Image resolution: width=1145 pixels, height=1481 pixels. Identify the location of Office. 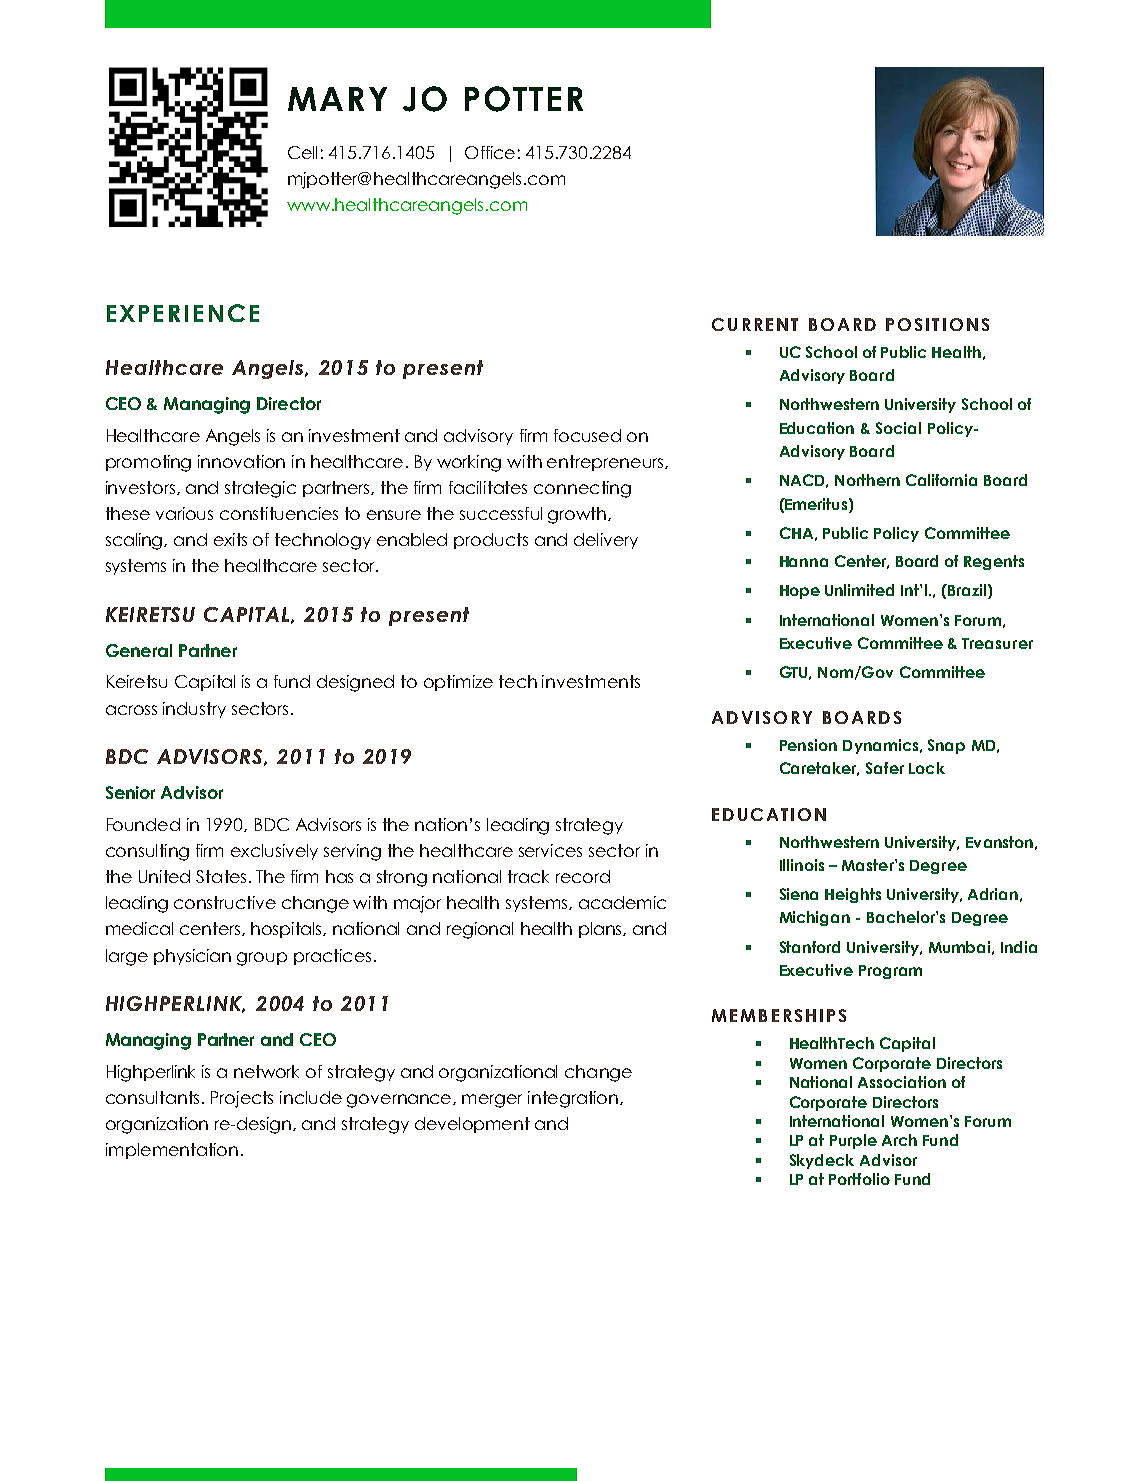
(490, 152).
